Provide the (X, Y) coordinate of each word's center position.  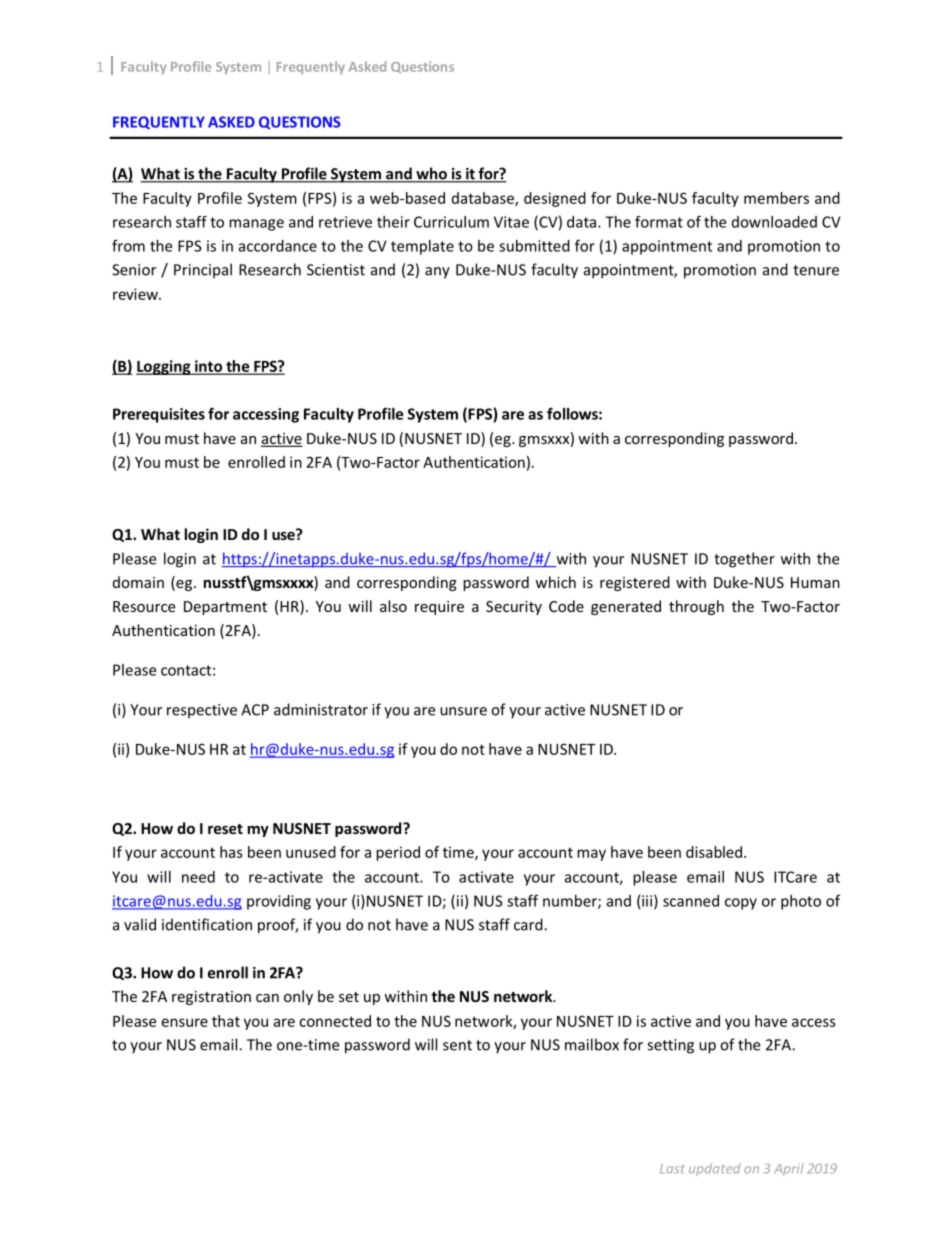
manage (256, 225)
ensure (185, 1022)
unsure (463, 711)
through (696, 607)
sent (457, 1045)
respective (202, 711)
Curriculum (451, 222)
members (776, 198)
